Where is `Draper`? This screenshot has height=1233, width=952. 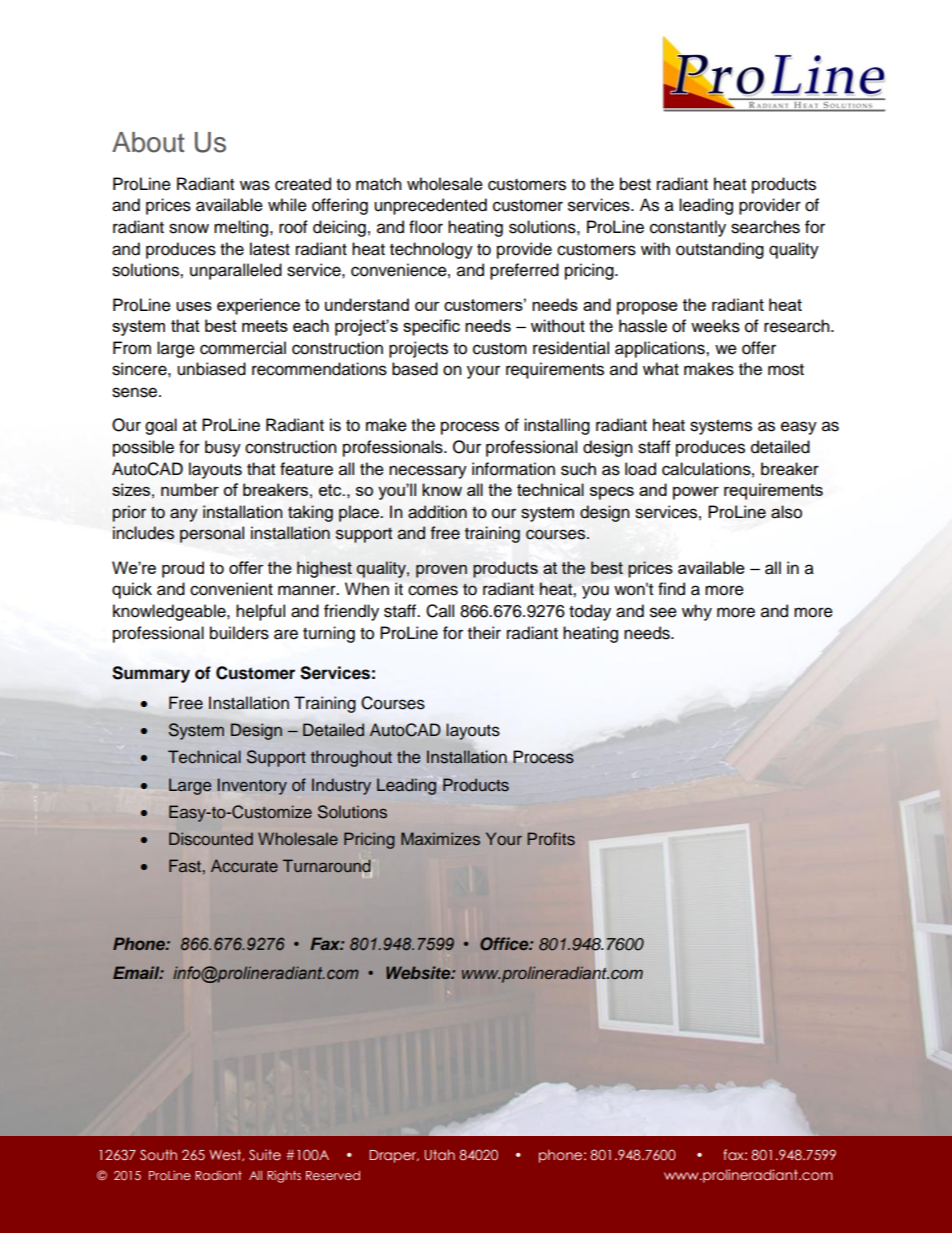
Draper is located at coordinates (394, 1156).
